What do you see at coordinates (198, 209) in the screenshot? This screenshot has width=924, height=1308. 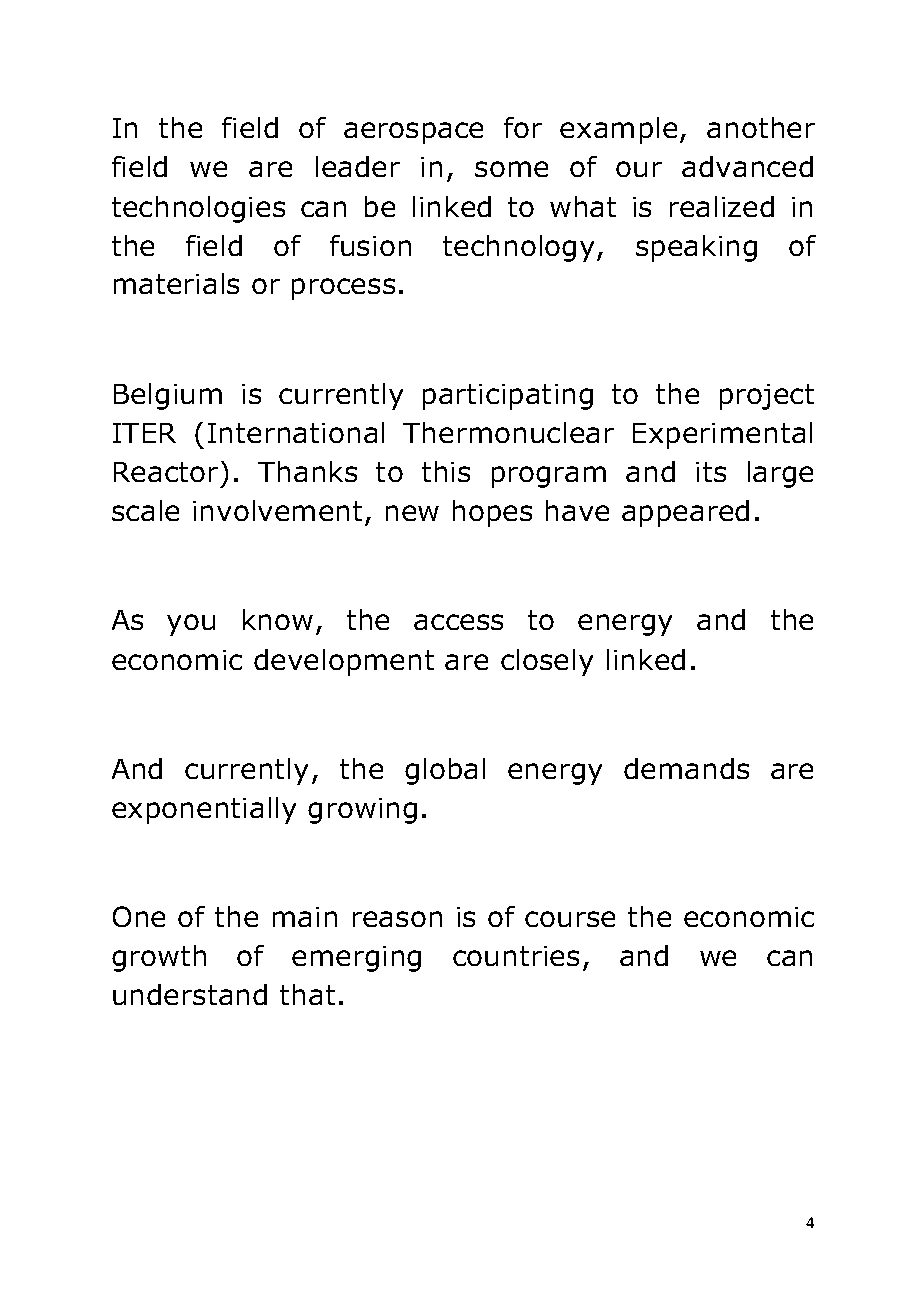 I see `technologies` at bounding box center [198, 209].
